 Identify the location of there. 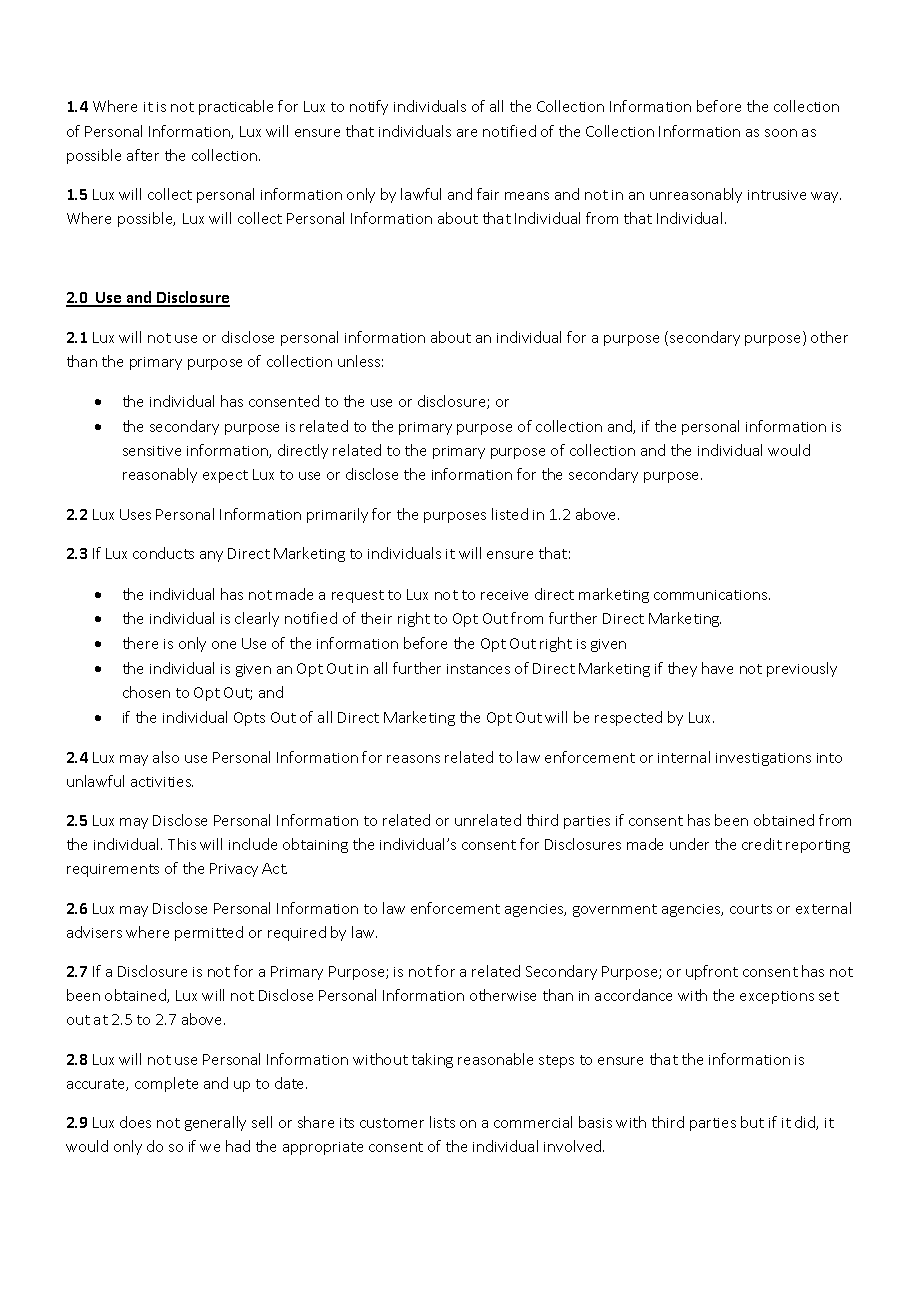
(140, 643).
